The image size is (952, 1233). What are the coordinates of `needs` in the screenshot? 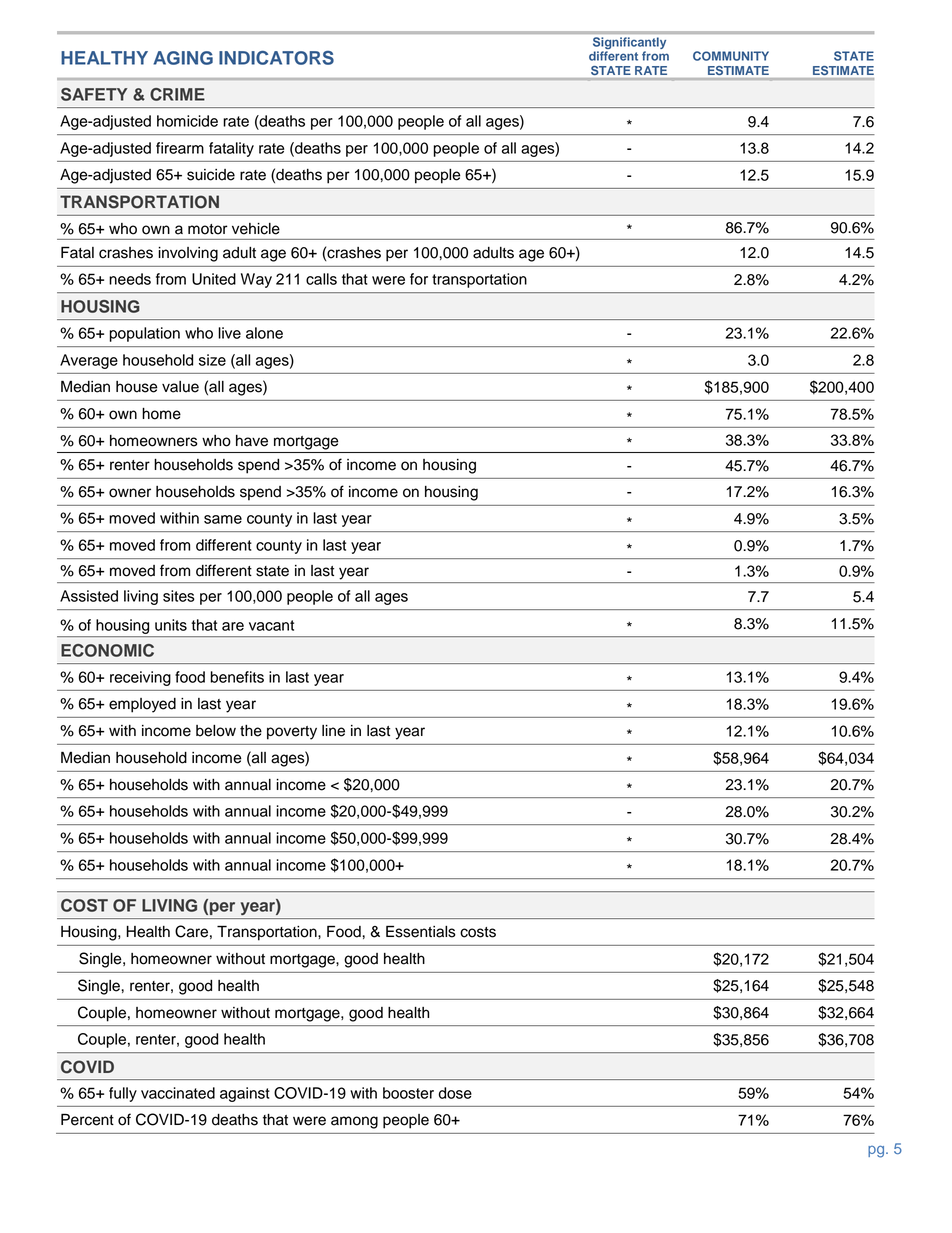 It's located at (130, 279).
